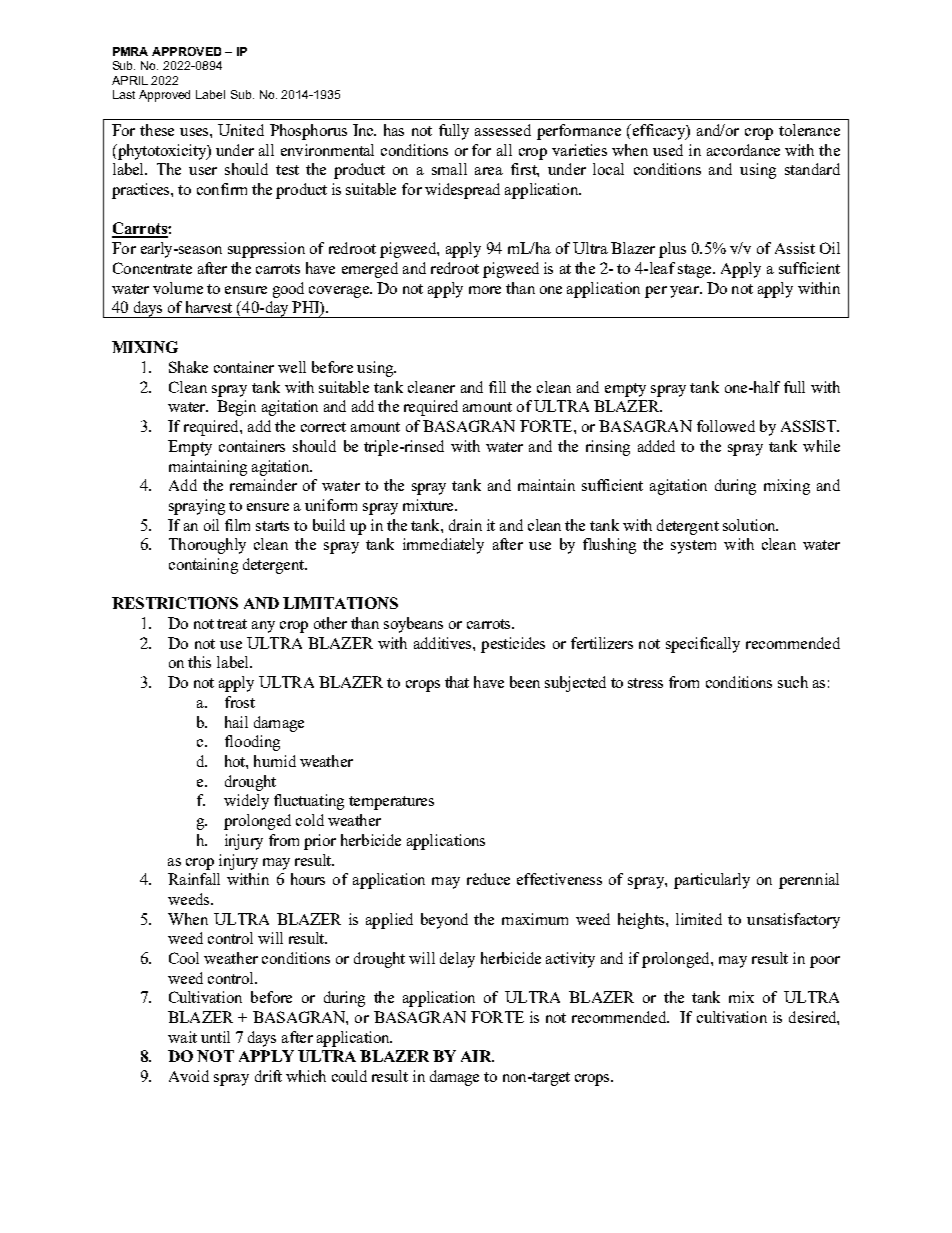 The image size is (952, 1233). Describe the element at coordinates (203, 566) in the image. I see `containing` at that location.
